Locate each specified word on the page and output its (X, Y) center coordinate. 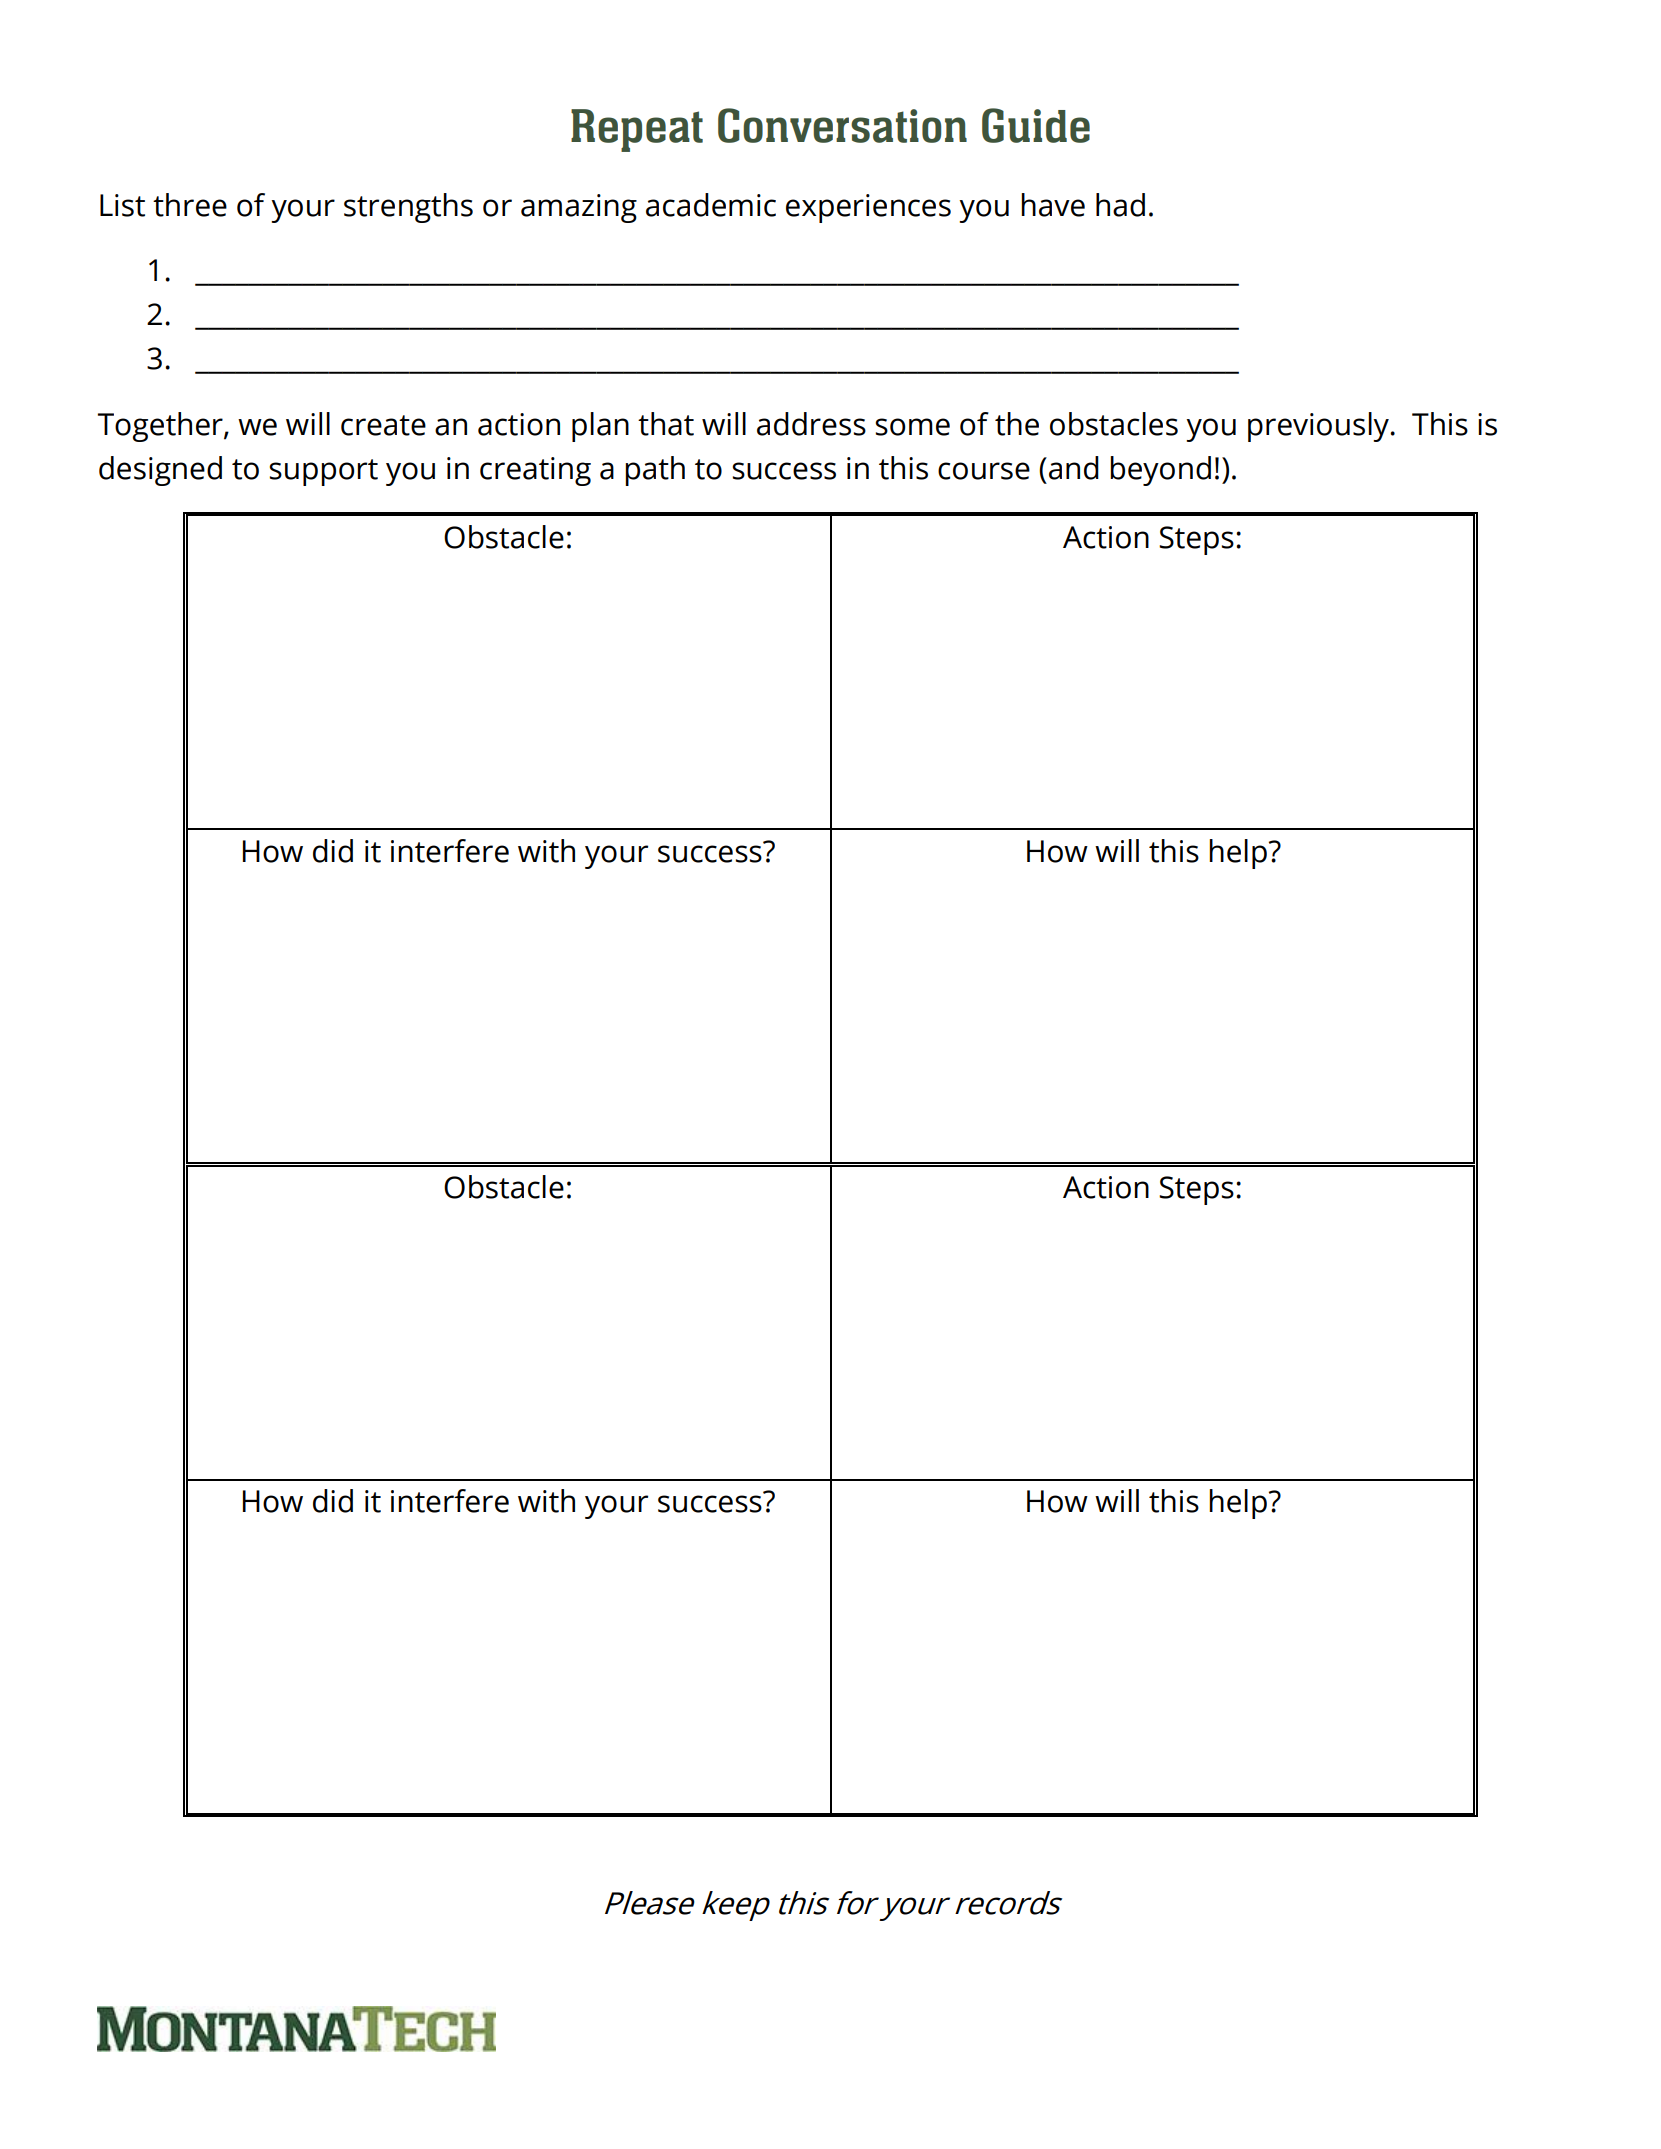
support (323, 472)
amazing (579, 208)
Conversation (842, 125)
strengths (408, 208)
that (666, 424)
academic (711, 205)
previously (1319, 427)
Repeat (637, 130)
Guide (1036, 125)
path (655, 471)
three (190, 205)
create (383, 425)
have (1053, 205)
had (1120, 205)
